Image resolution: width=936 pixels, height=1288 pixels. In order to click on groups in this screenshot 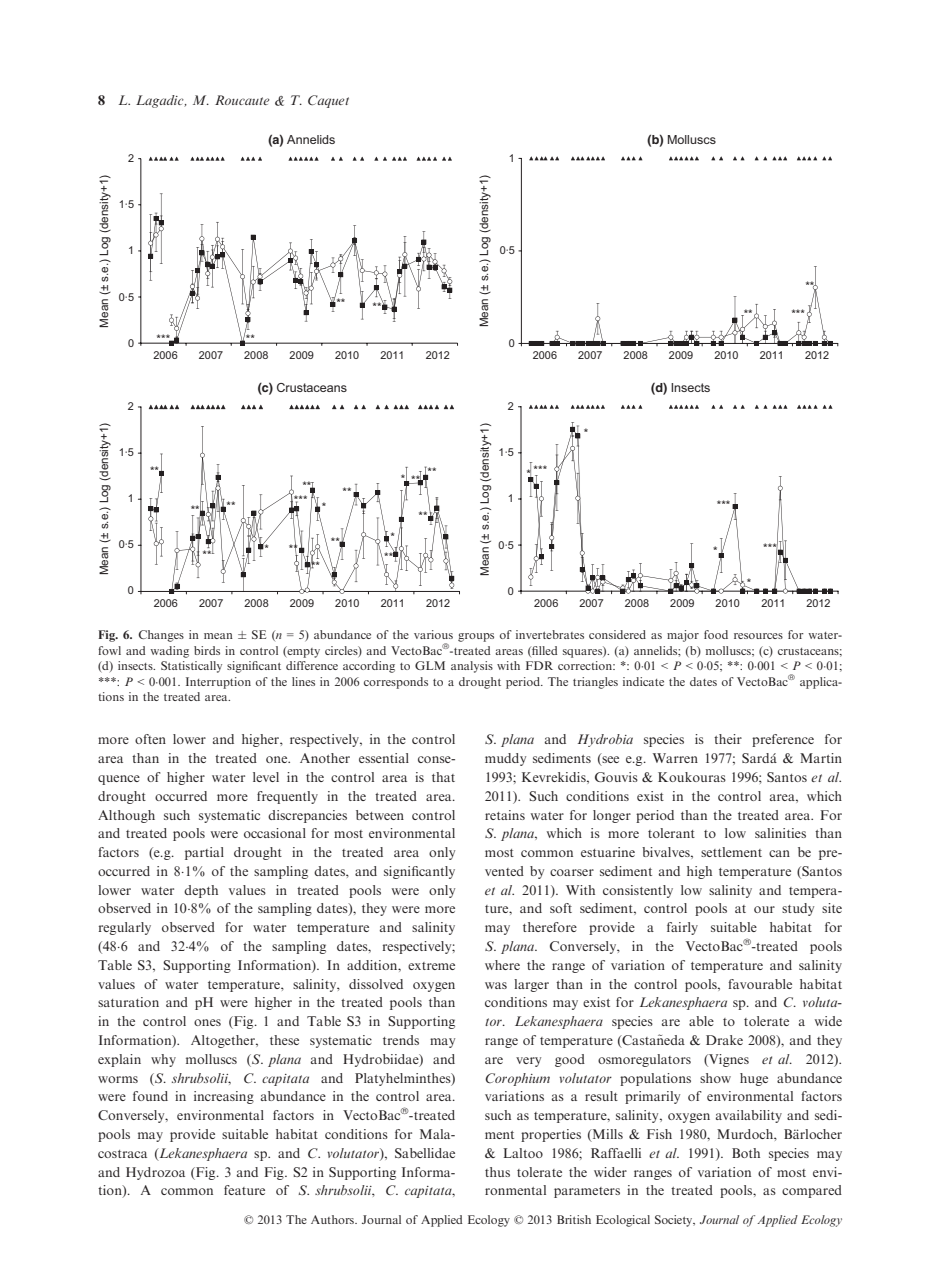, I will do `click(476, 637)`.
